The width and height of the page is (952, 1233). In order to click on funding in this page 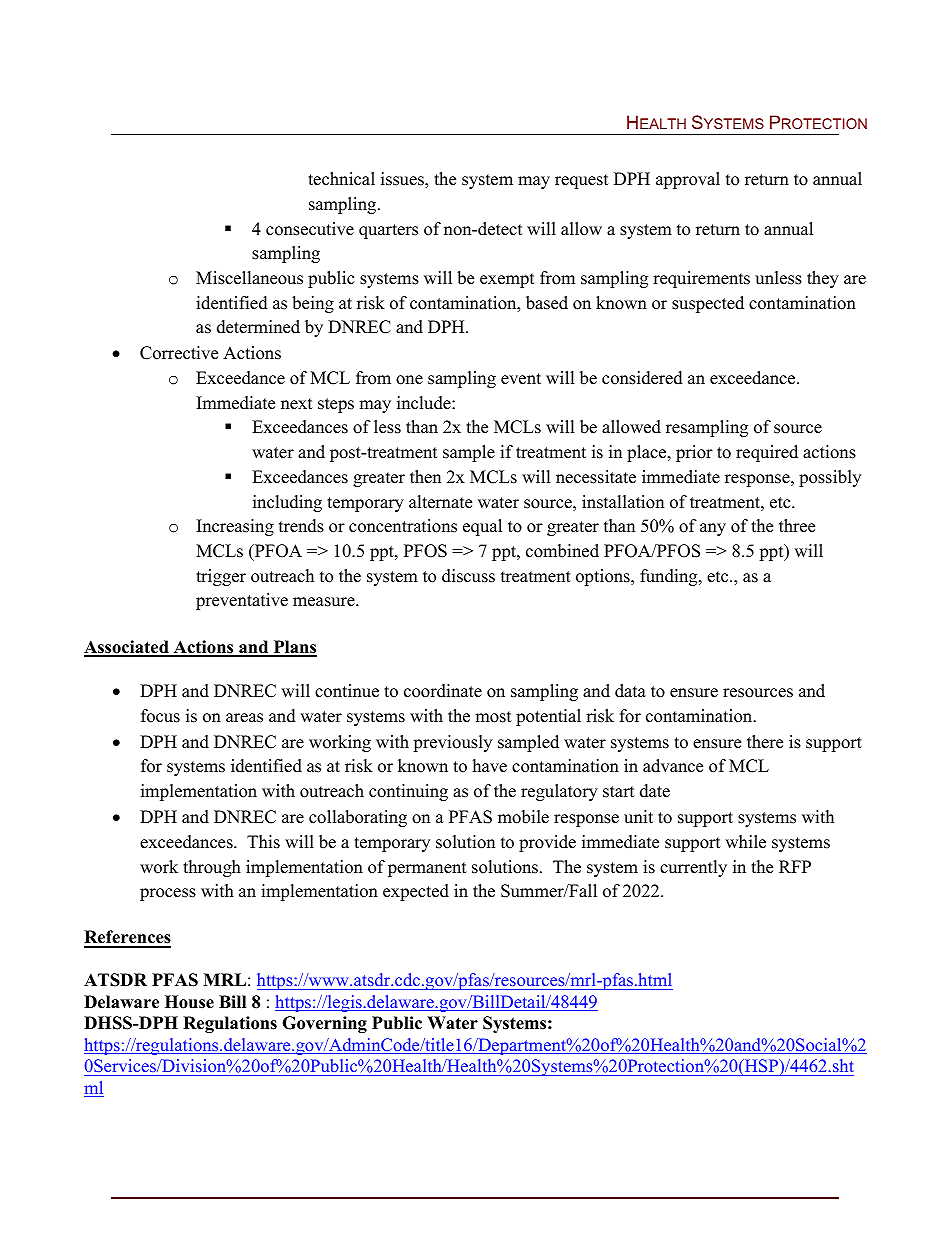, I will do `click(670, 577)`.
